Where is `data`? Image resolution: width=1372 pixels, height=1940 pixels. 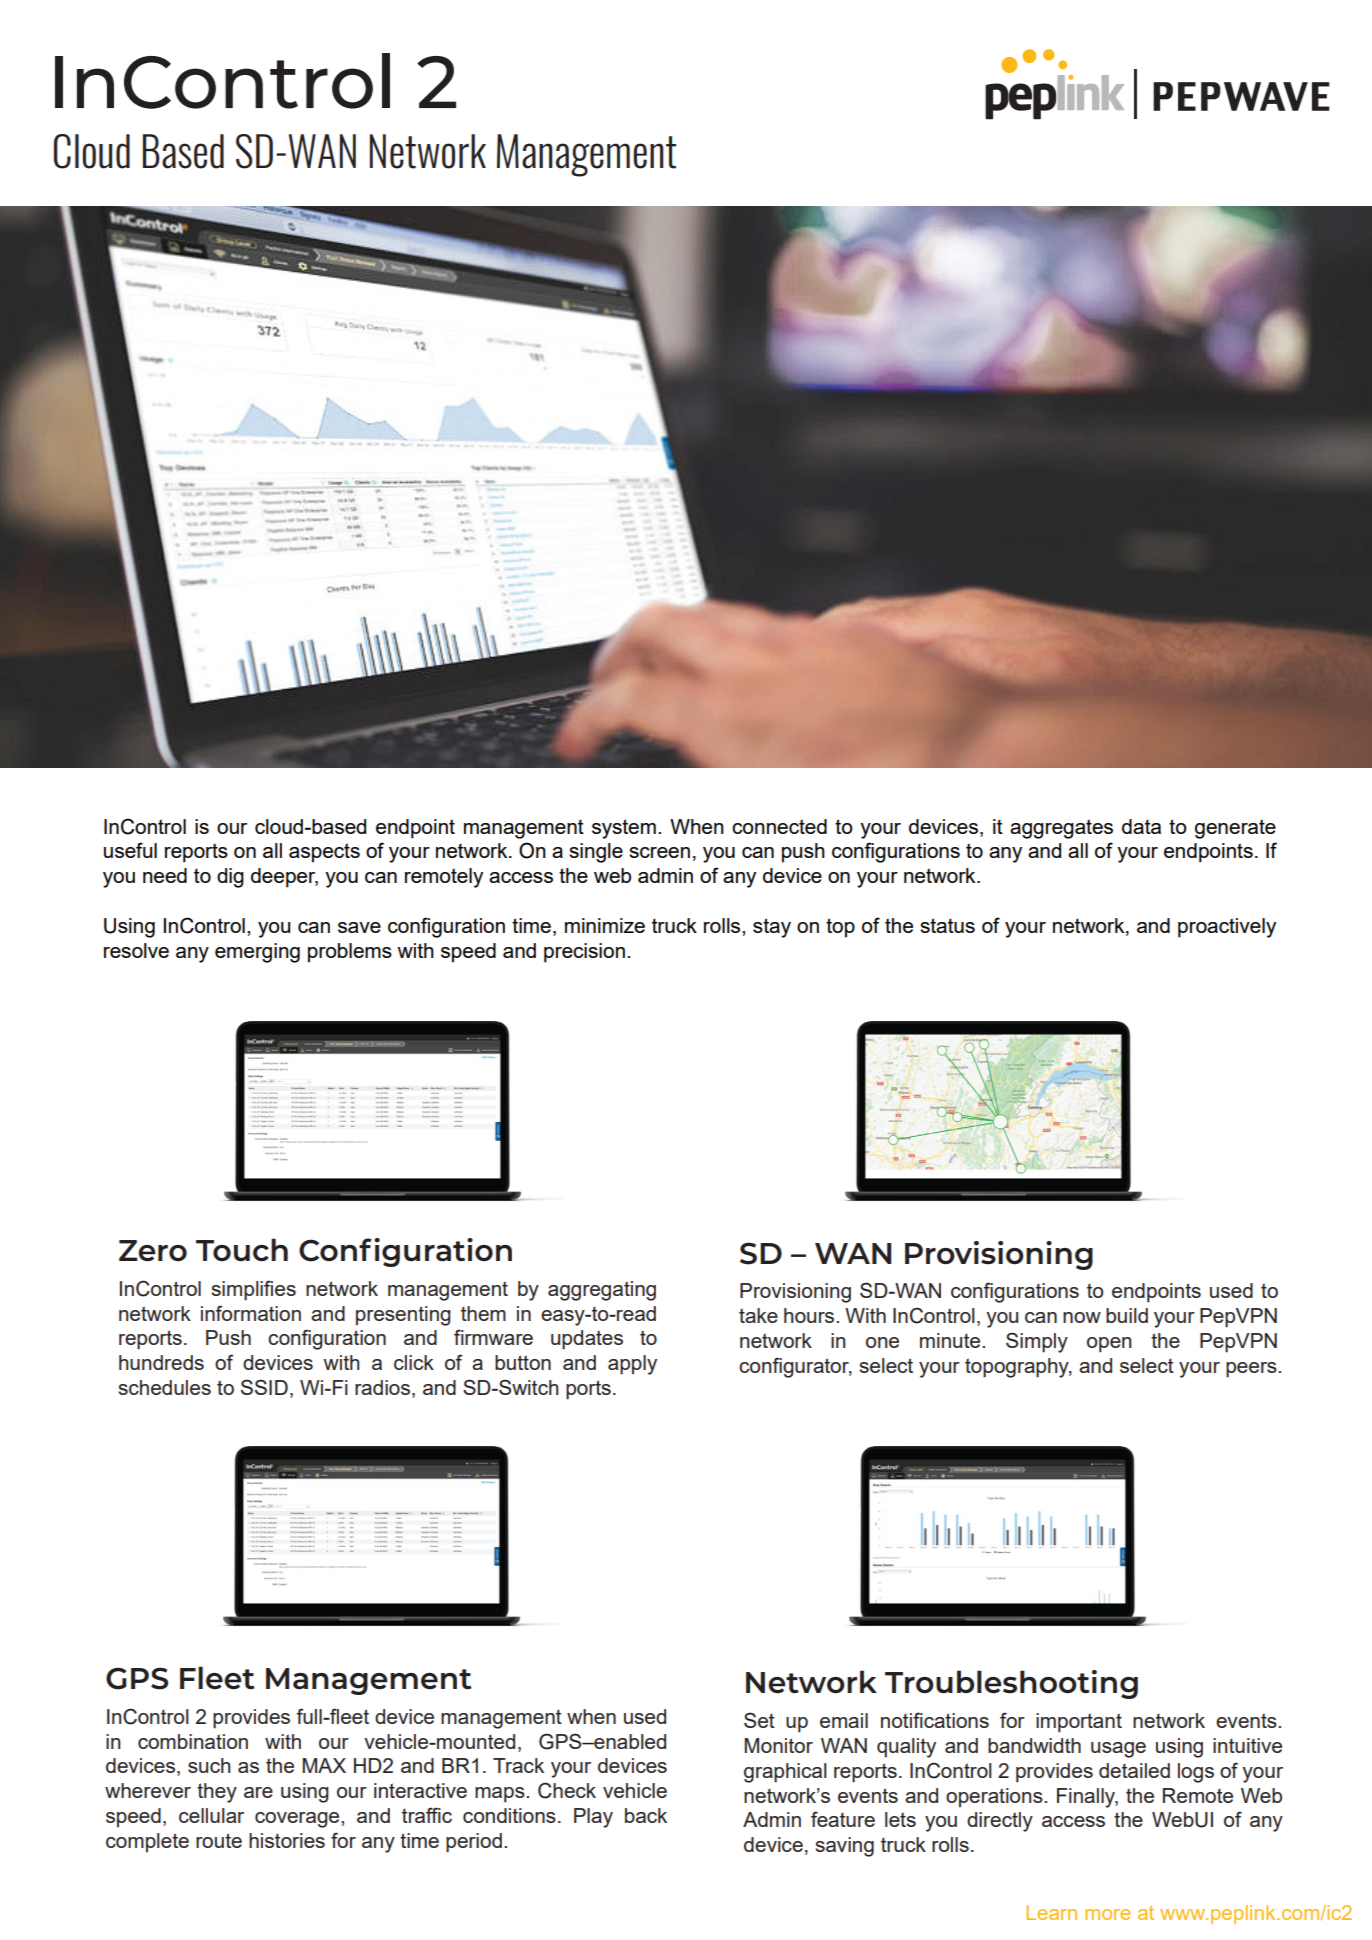
data is located at coordinates (1141, 826).
